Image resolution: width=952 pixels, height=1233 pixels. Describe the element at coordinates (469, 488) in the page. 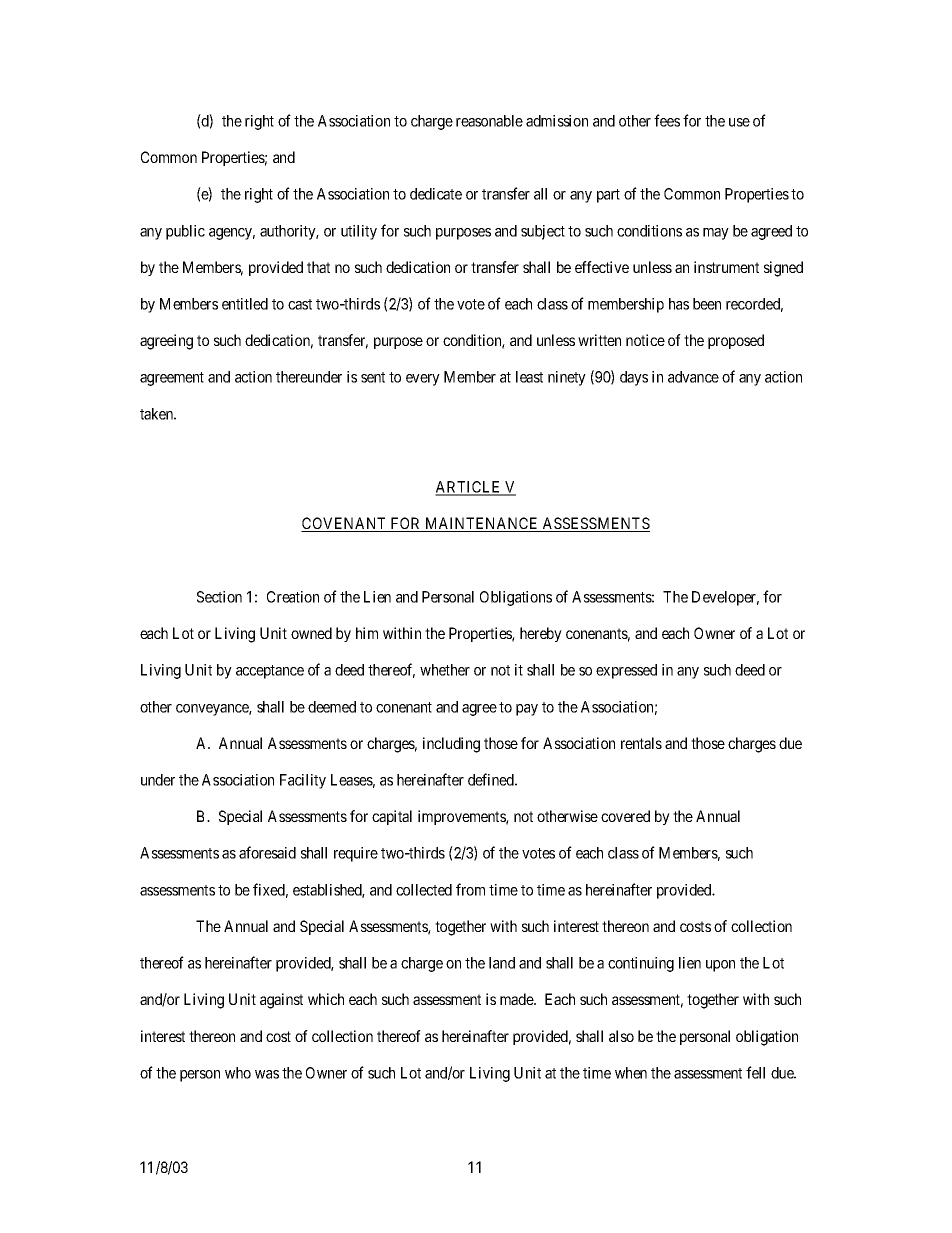

I see `ARTICLE` at that location.
